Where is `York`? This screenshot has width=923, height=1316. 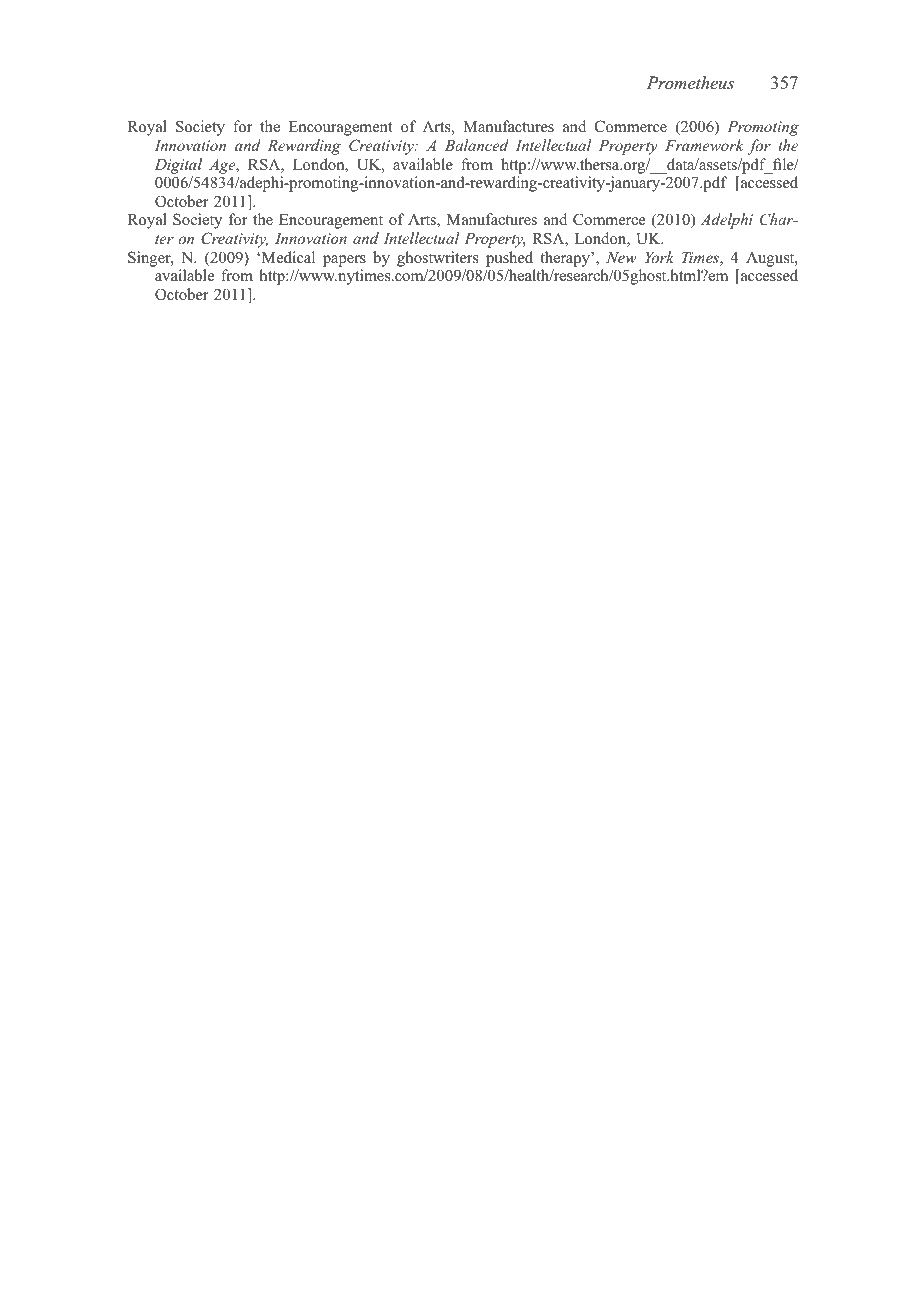
York is located at coordinates (659, 257).
